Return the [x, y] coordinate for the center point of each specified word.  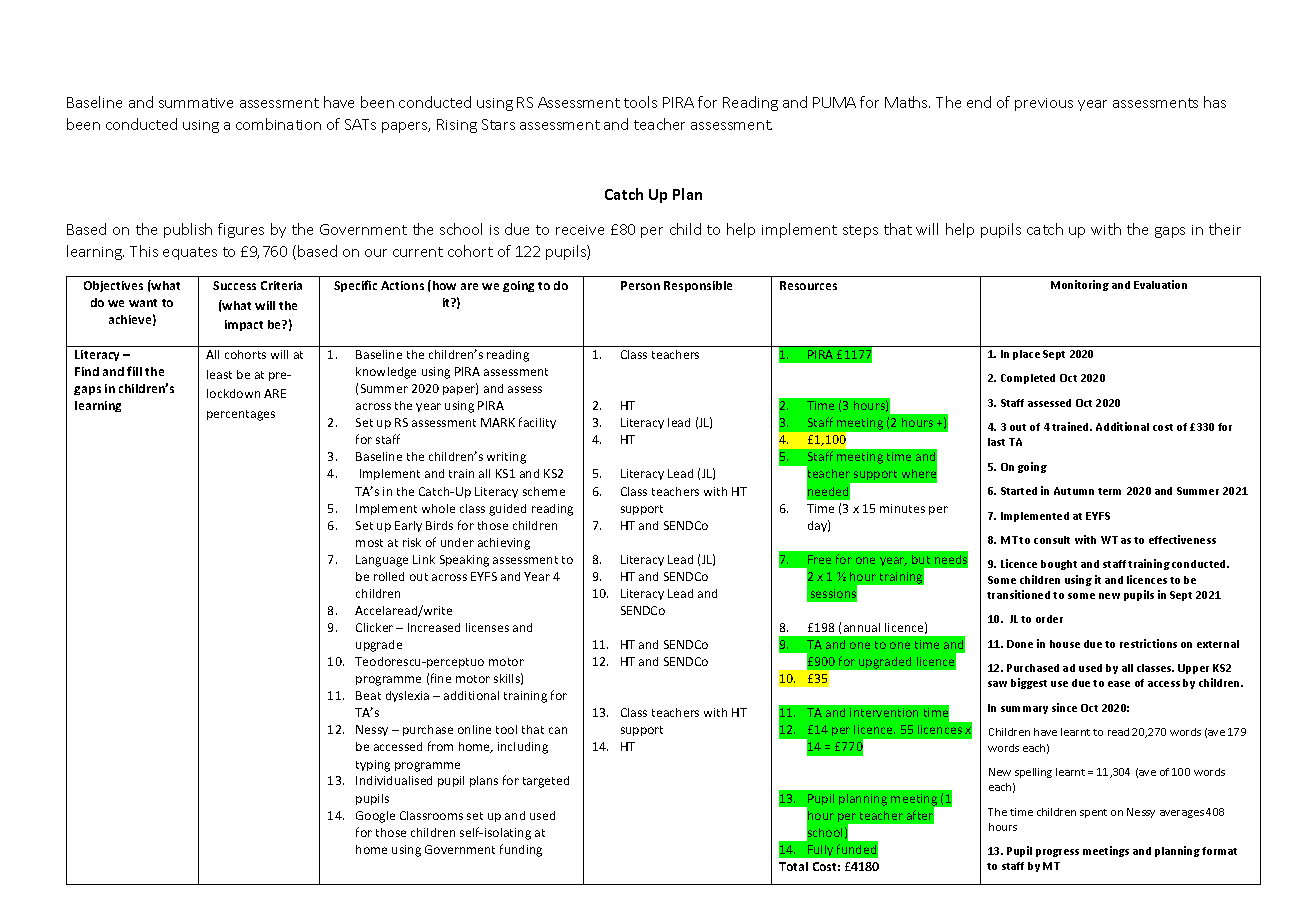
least [219, 374]
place [1026, 355]
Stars [498, 124]
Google [375, 817]
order [1049, 619]
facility [537, 423]
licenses [487, 627]
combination [278, 124]
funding [521, 850]
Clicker [374, 627]
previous [1044, 104]
